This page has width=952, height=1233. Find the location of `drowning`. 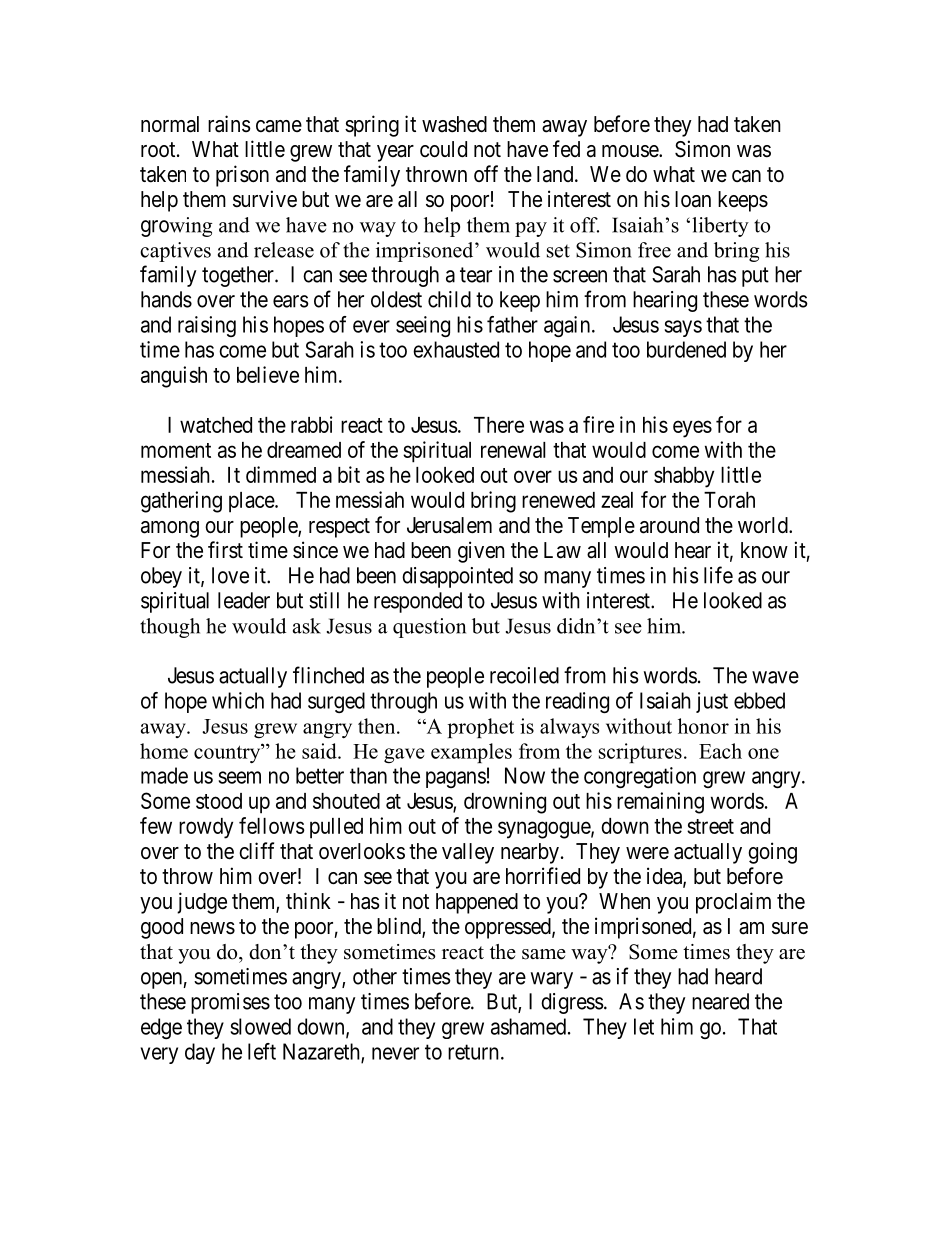

drowning is located at coordinates (505, 803).
